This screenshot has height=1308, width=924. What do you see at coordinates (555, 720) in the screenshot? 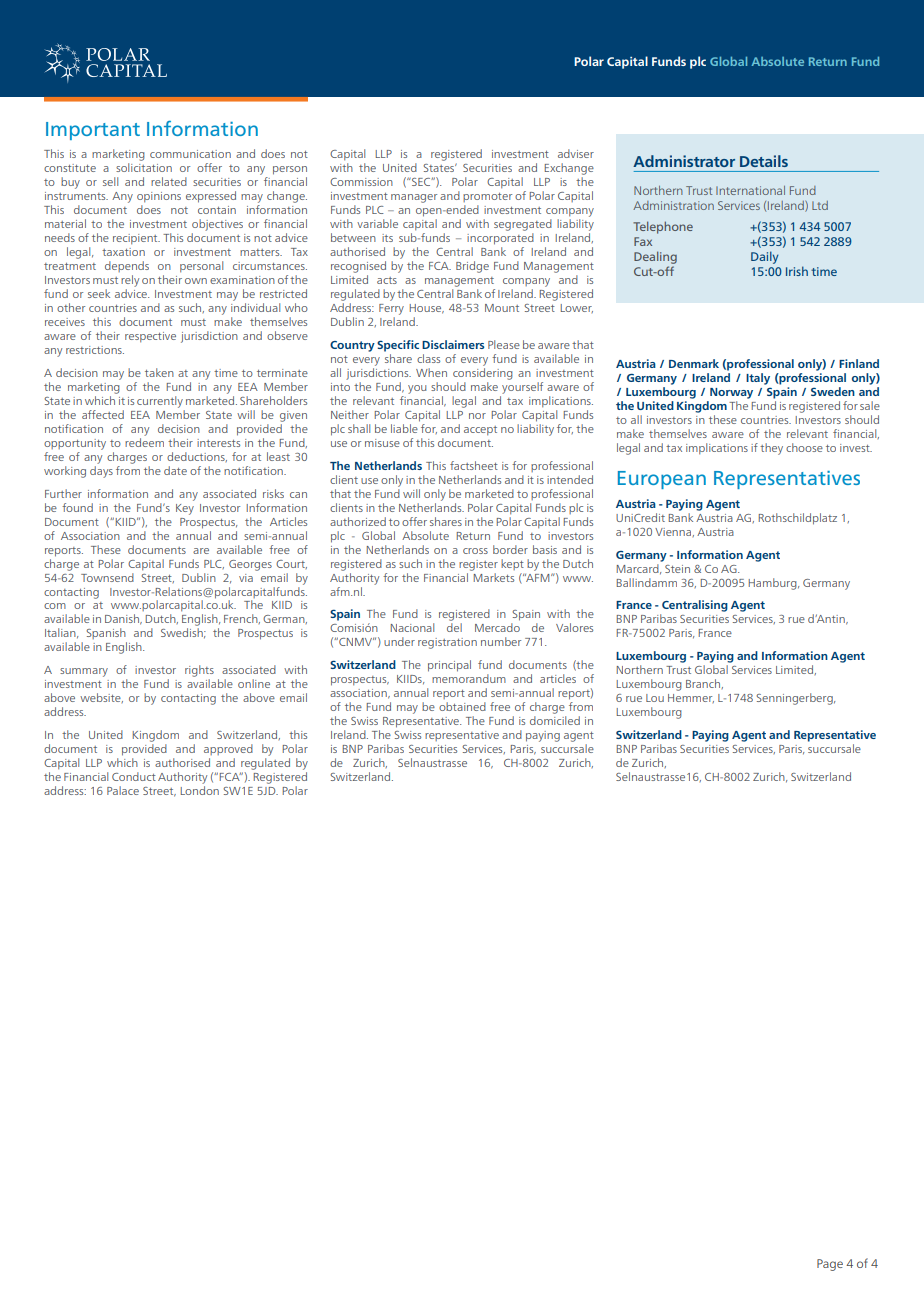
I see `domiciled` at bounding box center [555, 720].
